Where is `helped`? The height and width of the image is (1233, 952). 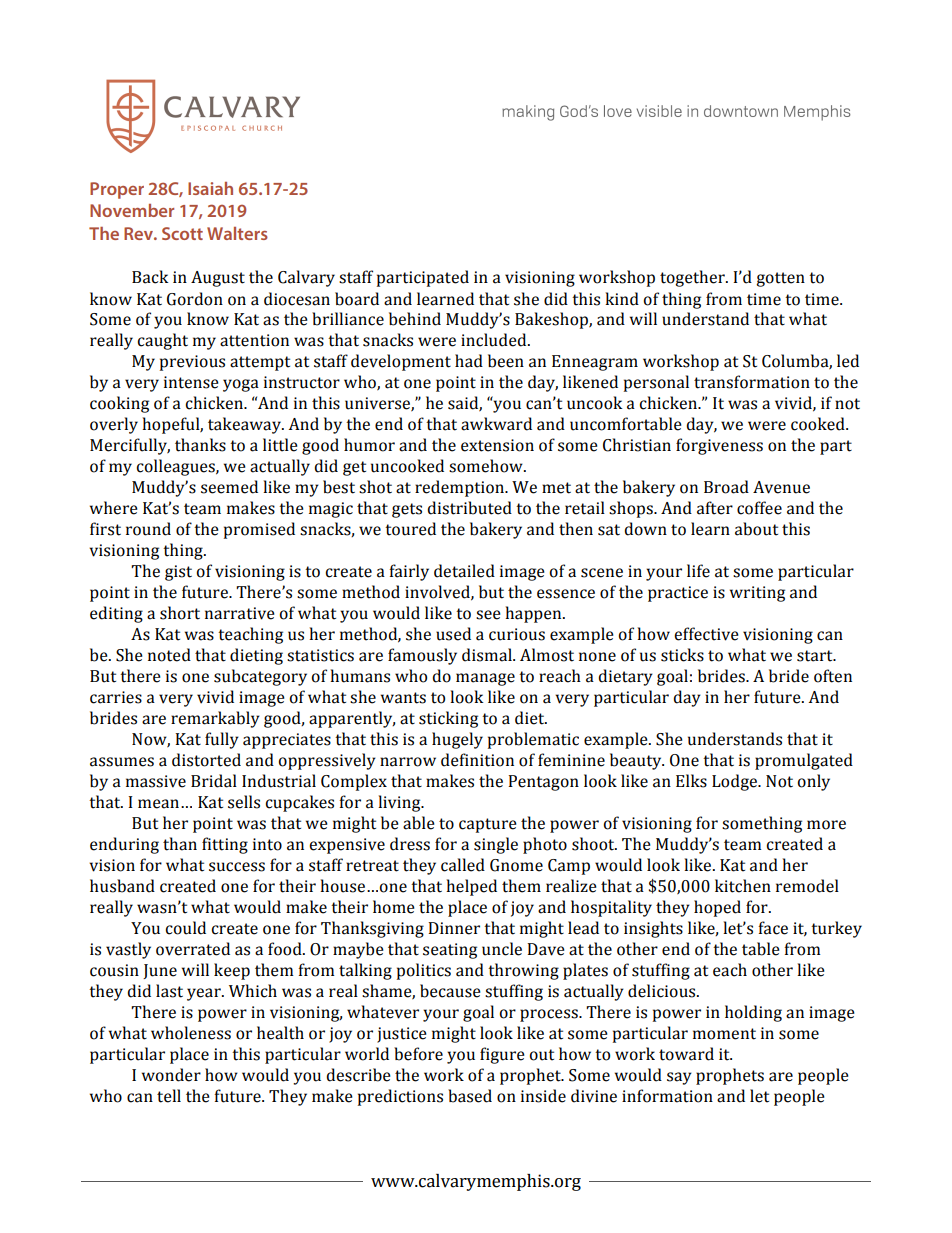 helped is located at coordinates (471, 887).
